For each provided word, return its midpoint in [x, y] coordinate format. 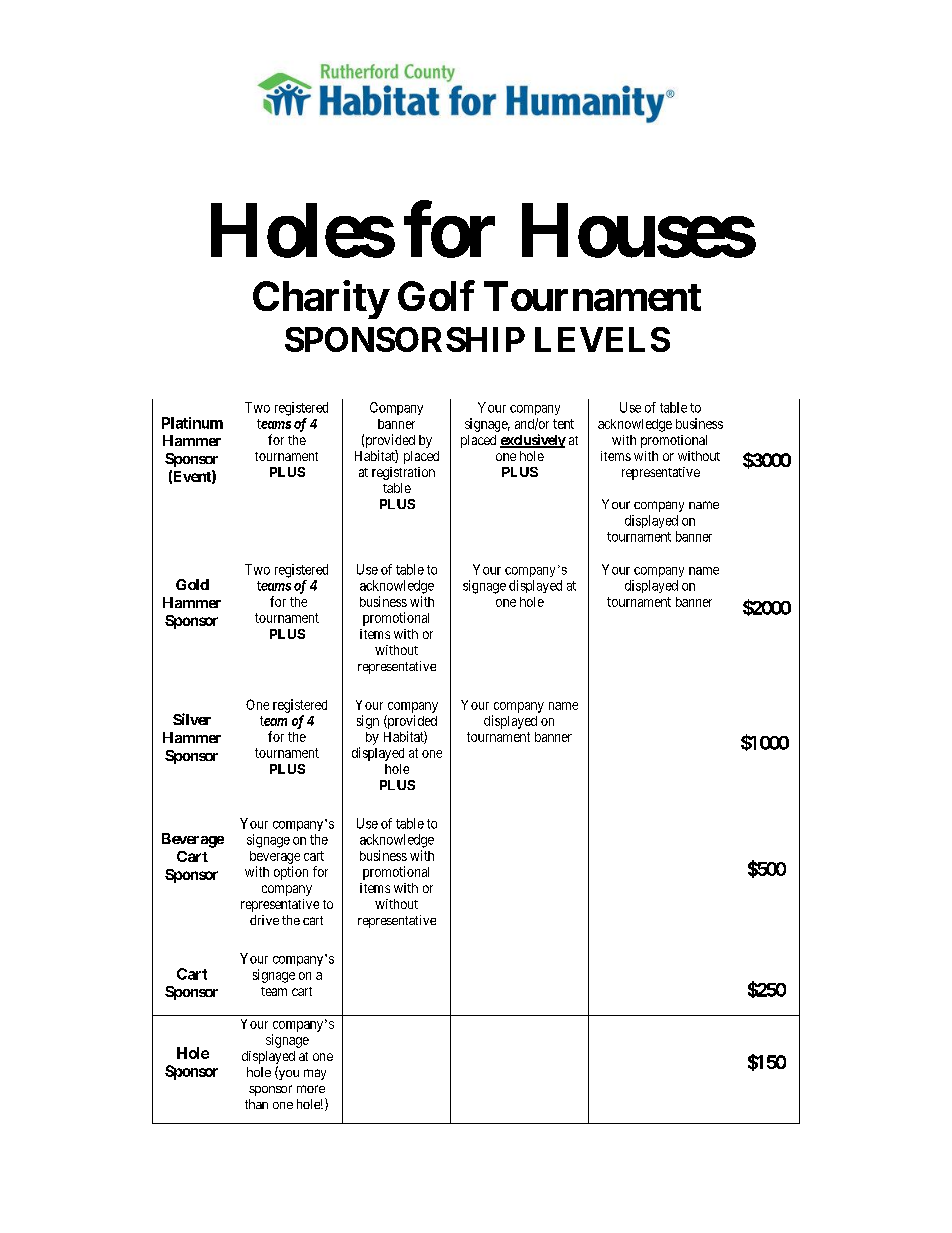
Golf [436, 296]
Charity [320, 300]
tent [563, 424]
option [291, 873]
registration [403, 473]
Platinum [192, 423]
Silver [192, 719]
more [311, 1089]
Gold [192, 584]
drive [264, 920]
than [256, 1104]
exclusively [533, 441]
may [315, 1074]
